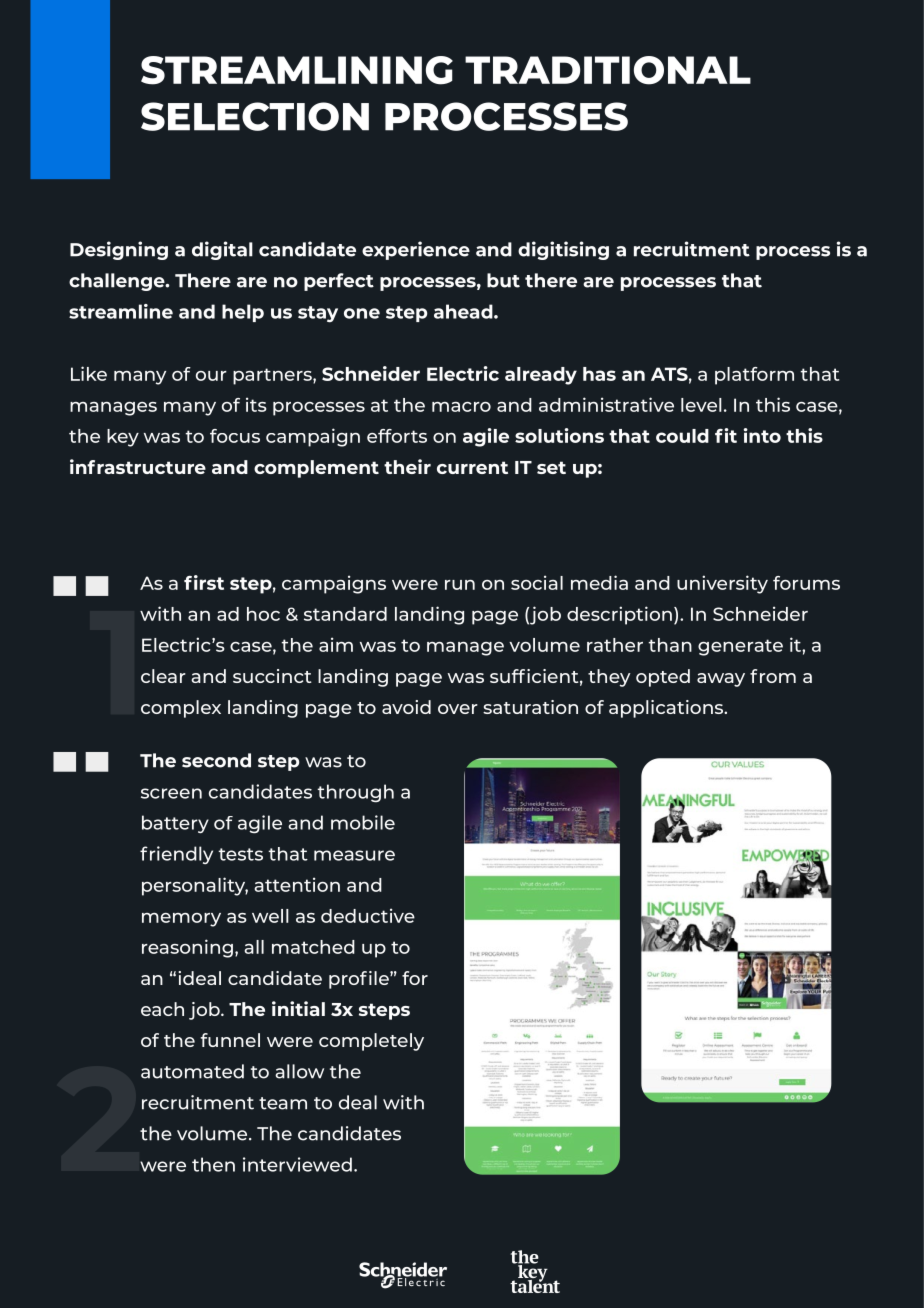 Image resolution: width=924 pixels, height=1308 pixels. I want to click on TRADITIONAL, so click(608, 70).
